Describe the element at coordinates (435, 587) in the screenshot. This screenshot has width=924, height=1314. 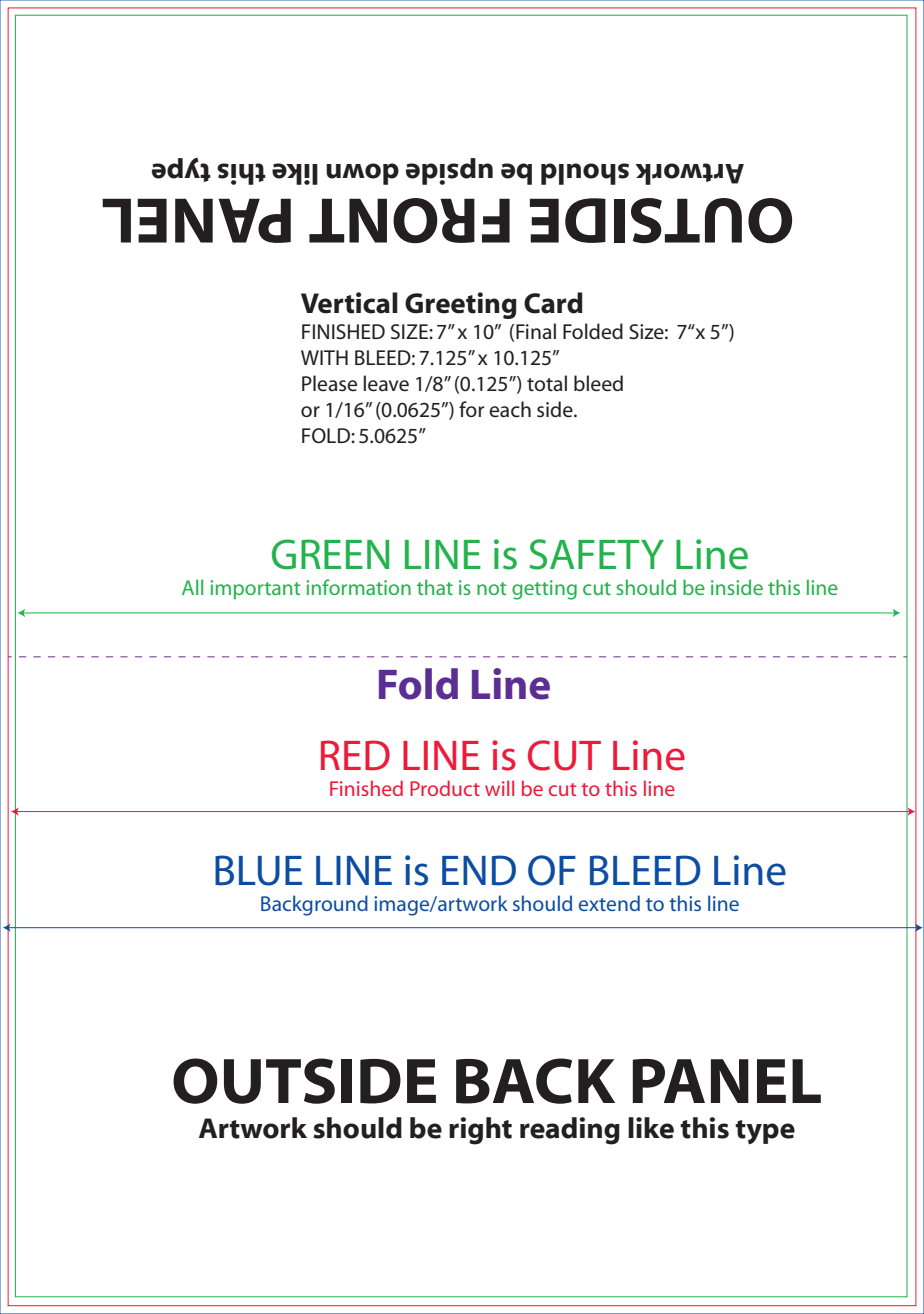
I see `that` at that location.
